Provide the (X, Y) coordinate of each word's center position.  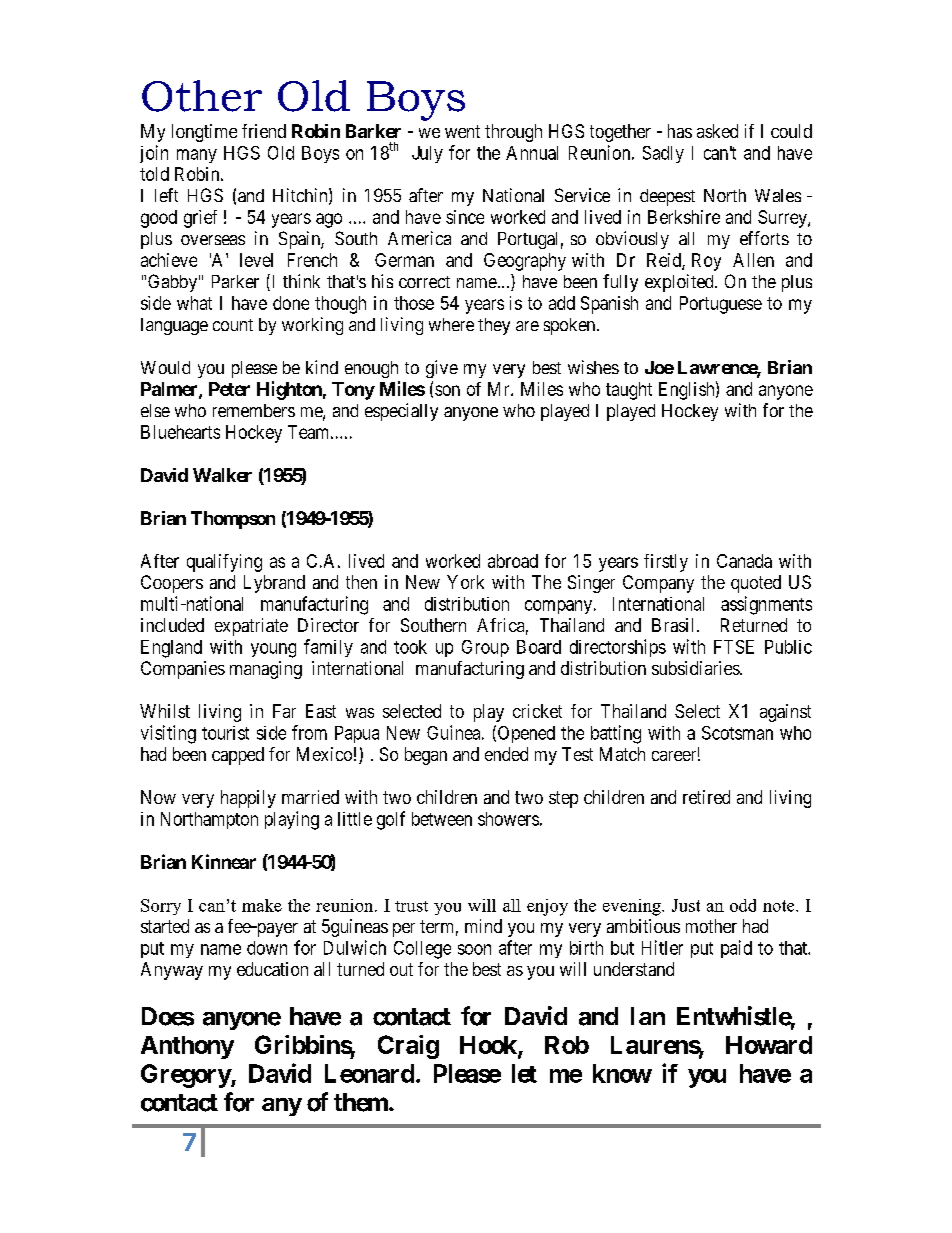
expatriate (251, 627)
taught (629, 391)
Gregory (186, 1076)
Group (485, 648)
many (197, 156)
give (442, 369)
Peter (229, 389)
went (462, 131)
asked (717, 131)
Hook (489, 1046)
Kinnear (224, 861)
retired (706, 797)
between (442, 819)
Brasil (675, 625)
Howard (769, 1045)
